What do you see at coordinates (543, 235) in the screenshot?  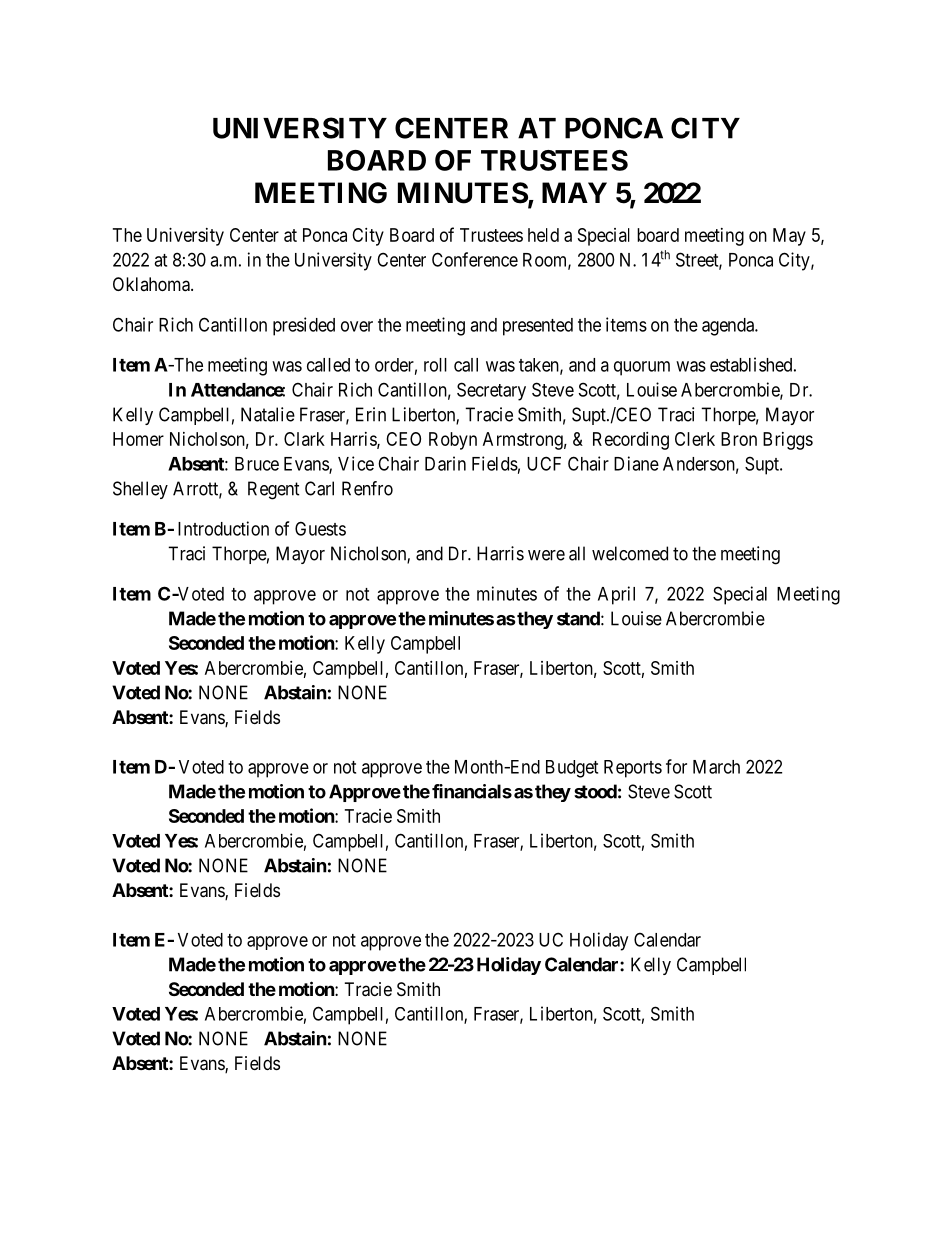 I see `held` at bounding box center [543, 235].
